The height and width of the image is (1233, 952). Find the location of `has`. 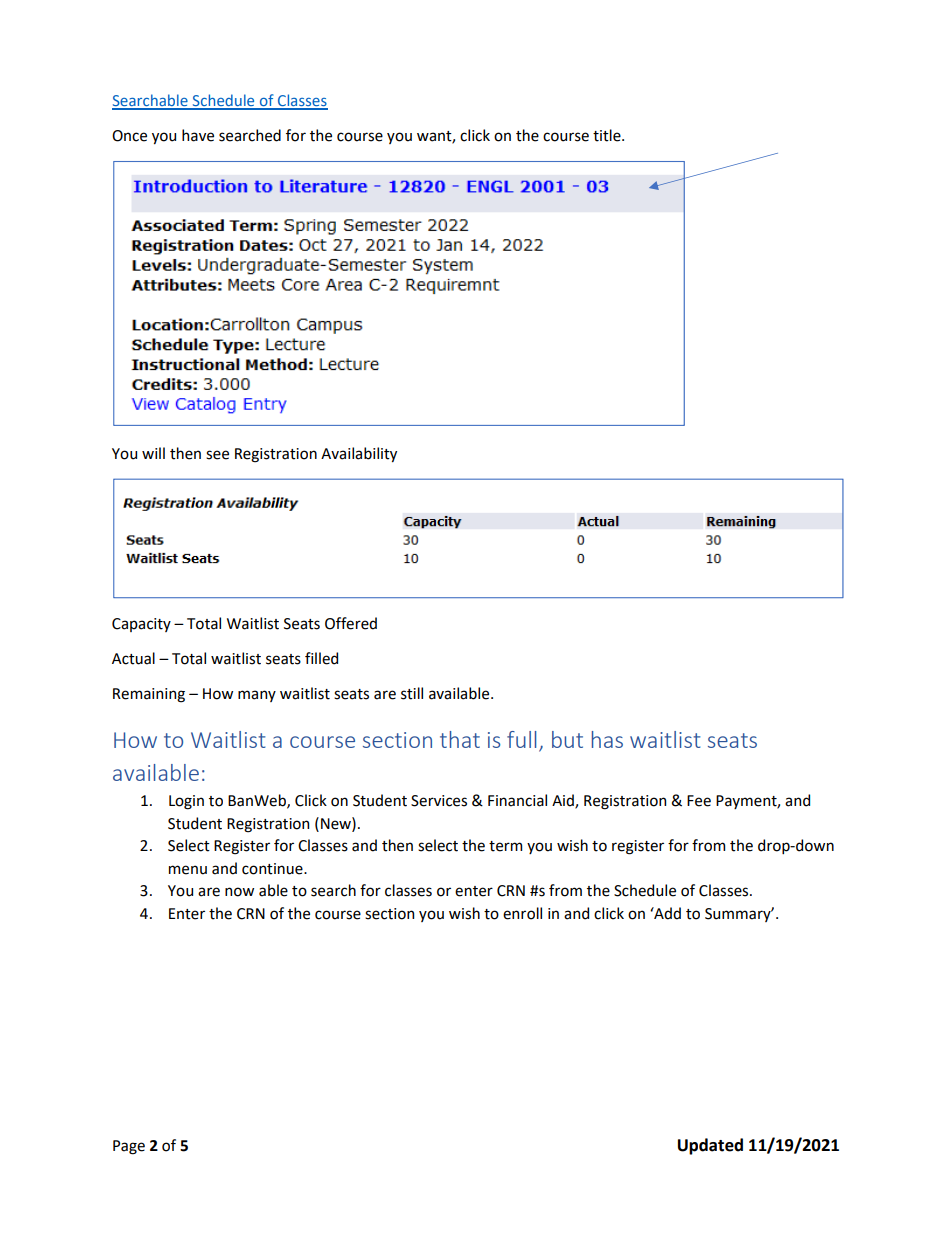

has is located at coordinates (607, 739).
